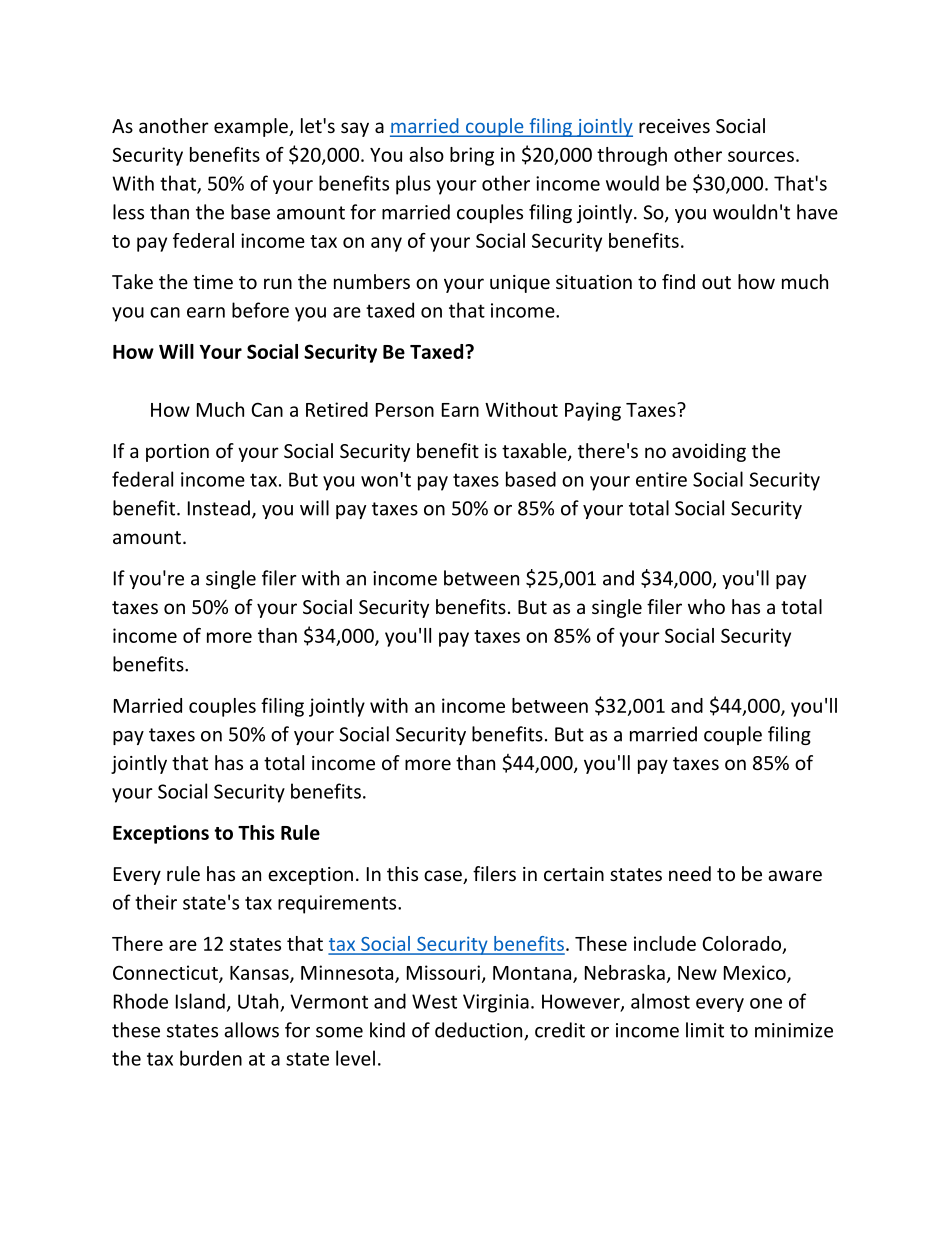 This document has width=952, height=1233. Describe the element at coordinates (705, 1030) in the document. I see `limit` at that location.
